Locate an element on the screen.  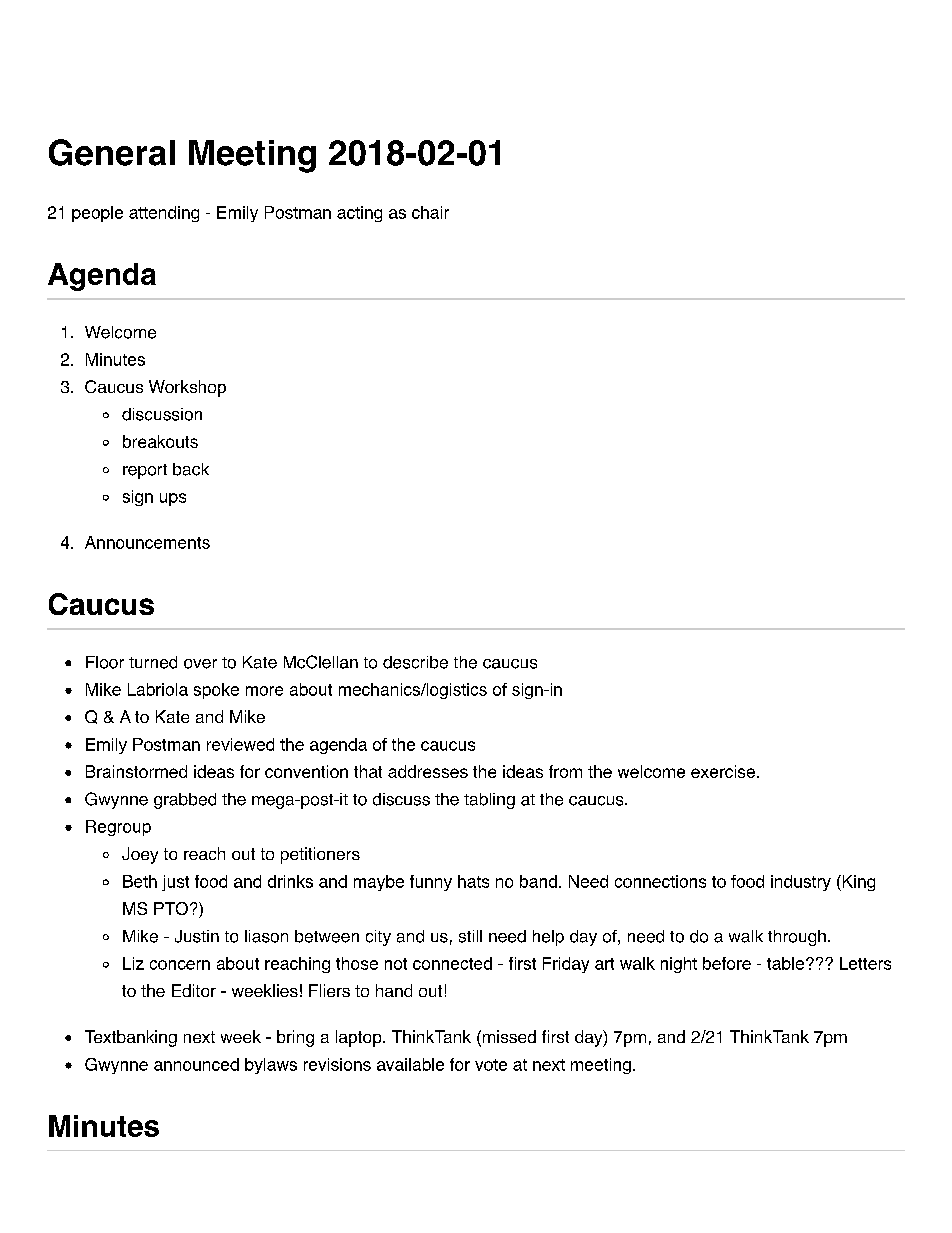
vote is located at coordinates (491, 1065).
